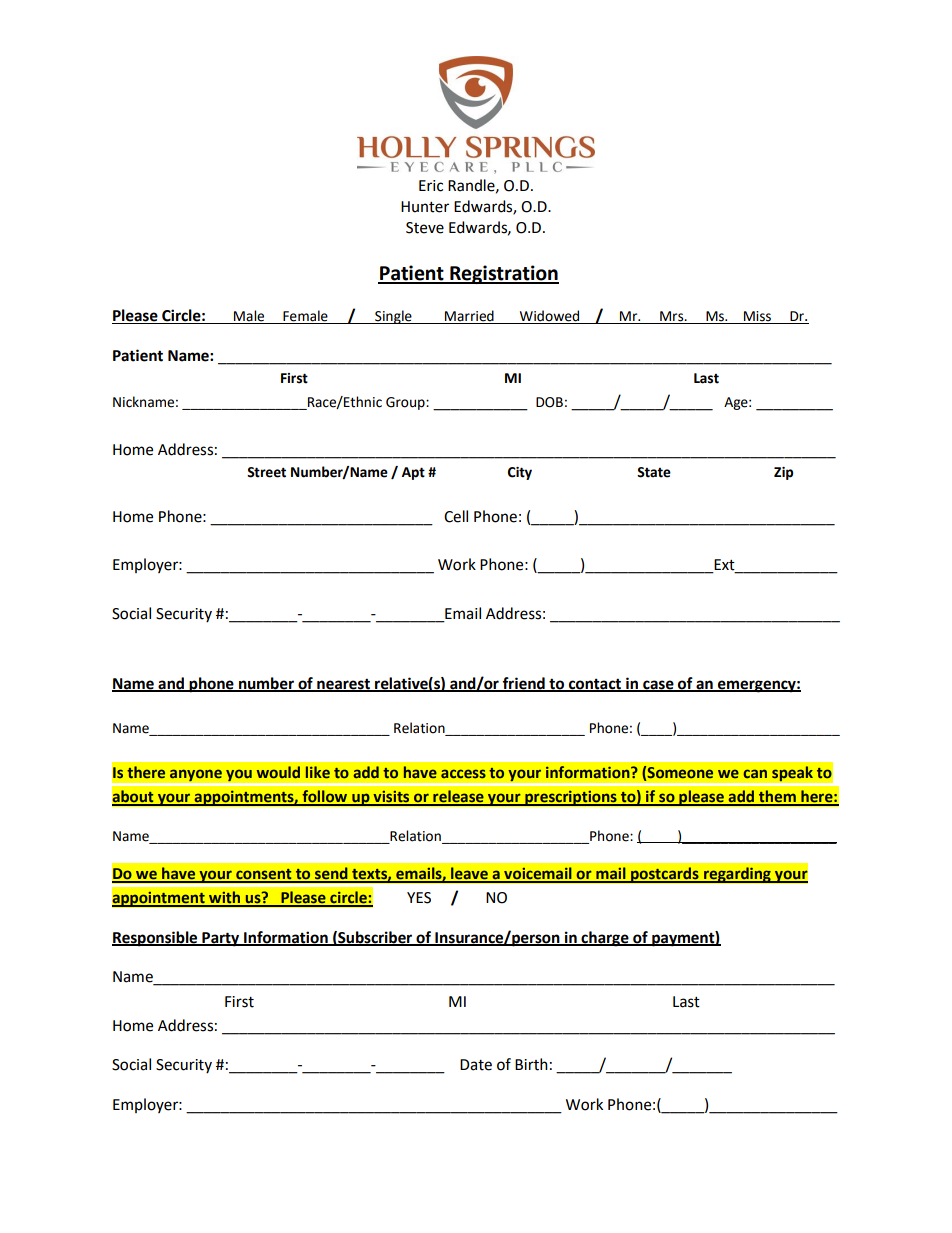 The height and width of the document is (1233, 952). I want to click on Group, so click(406, 403).
